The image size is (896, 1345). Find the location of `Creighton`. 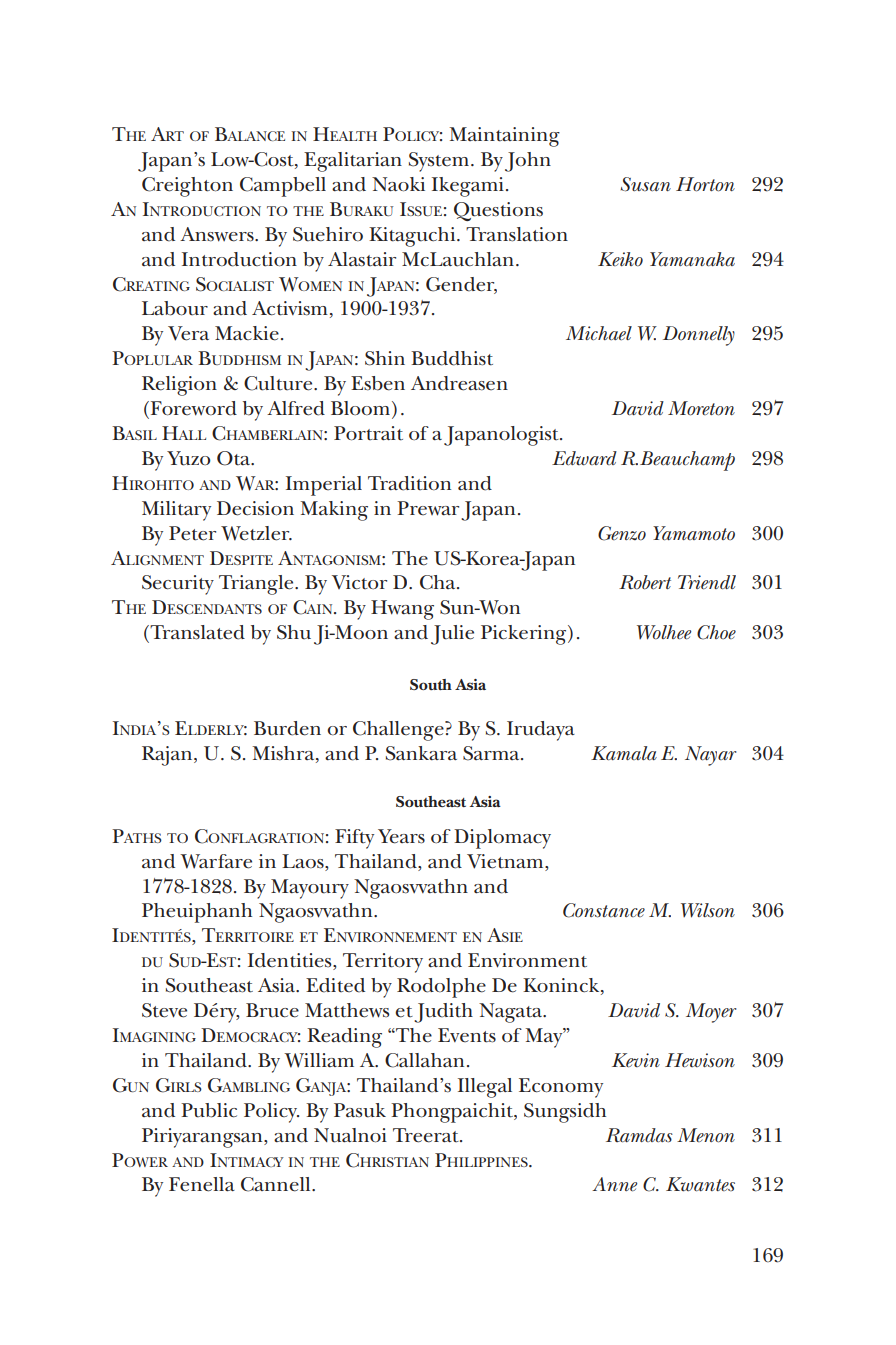

Creighton is located at coordinates (187, 187).
